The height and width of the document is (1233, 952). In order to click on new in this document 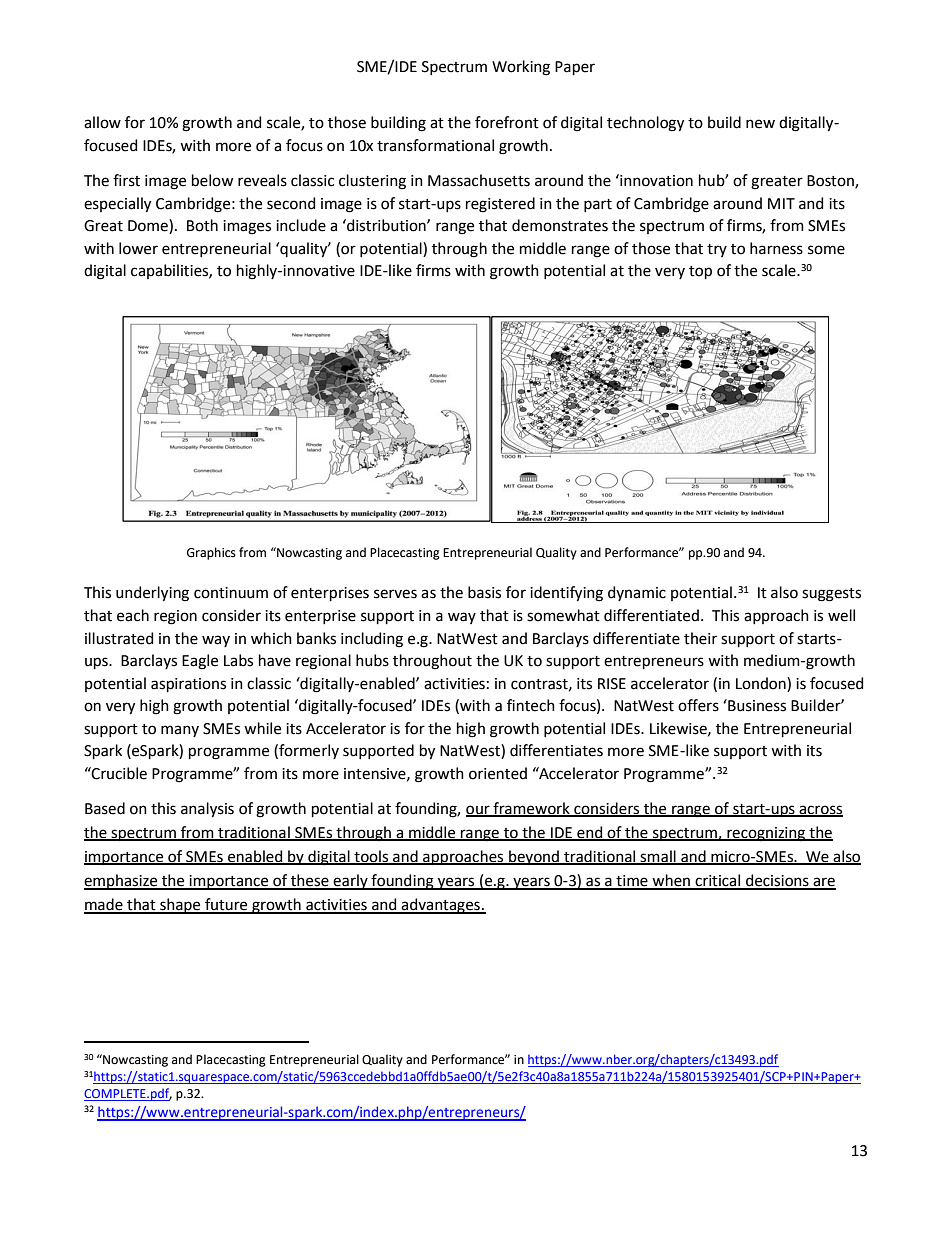, I will do `click(760, 124)`.
